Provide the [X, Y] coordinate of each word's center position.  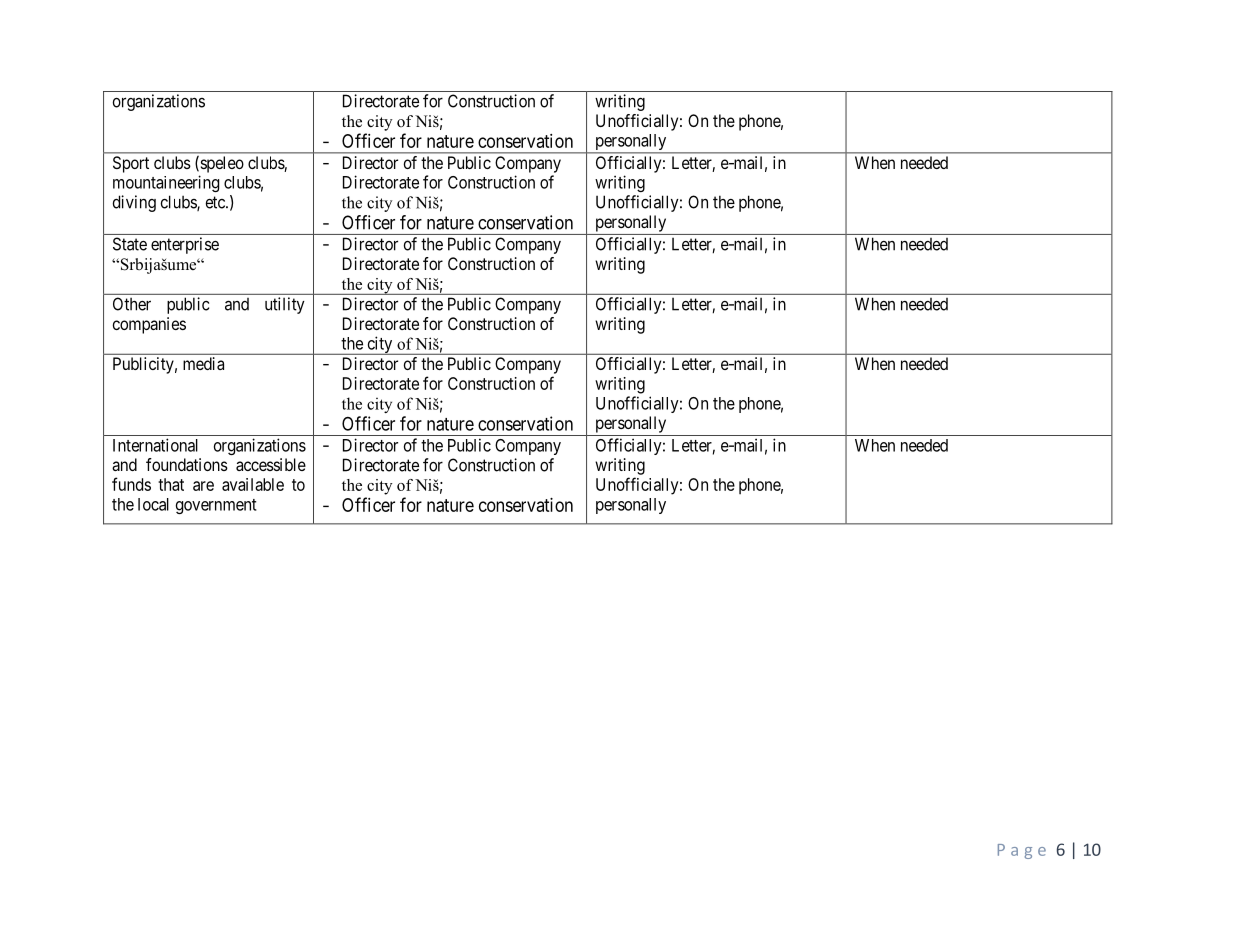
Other [132, 304]
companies [149, 325]
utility [285, 305]
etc [216, 202]
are [203, 486]
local [153, 504]
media [203, 363]
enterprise [185, 245]
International [155, 445]
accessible [271, 464]
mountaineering [166, 183]
